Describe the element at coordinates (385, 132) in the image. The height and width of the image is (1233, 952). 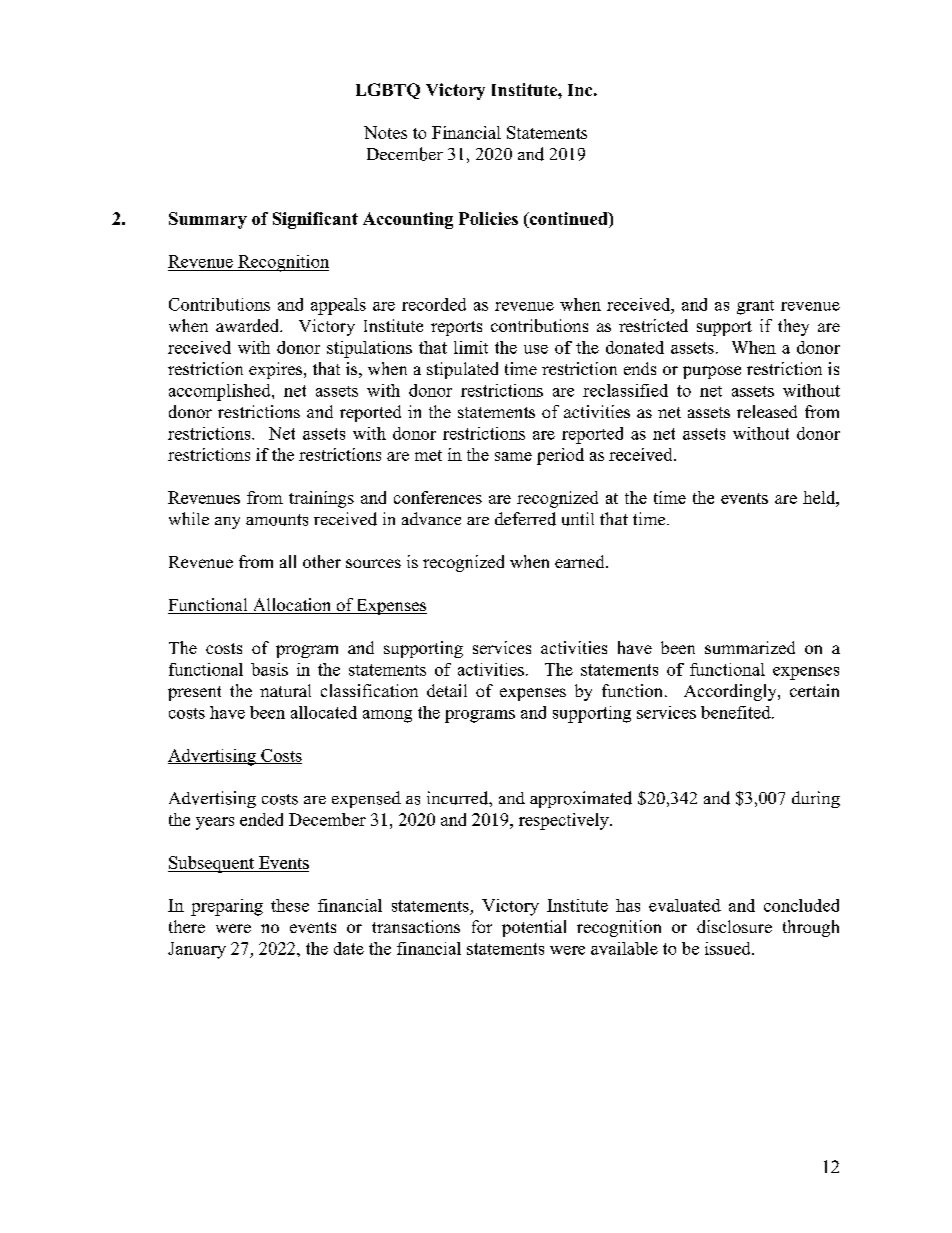
I see `Notes` at that location.
